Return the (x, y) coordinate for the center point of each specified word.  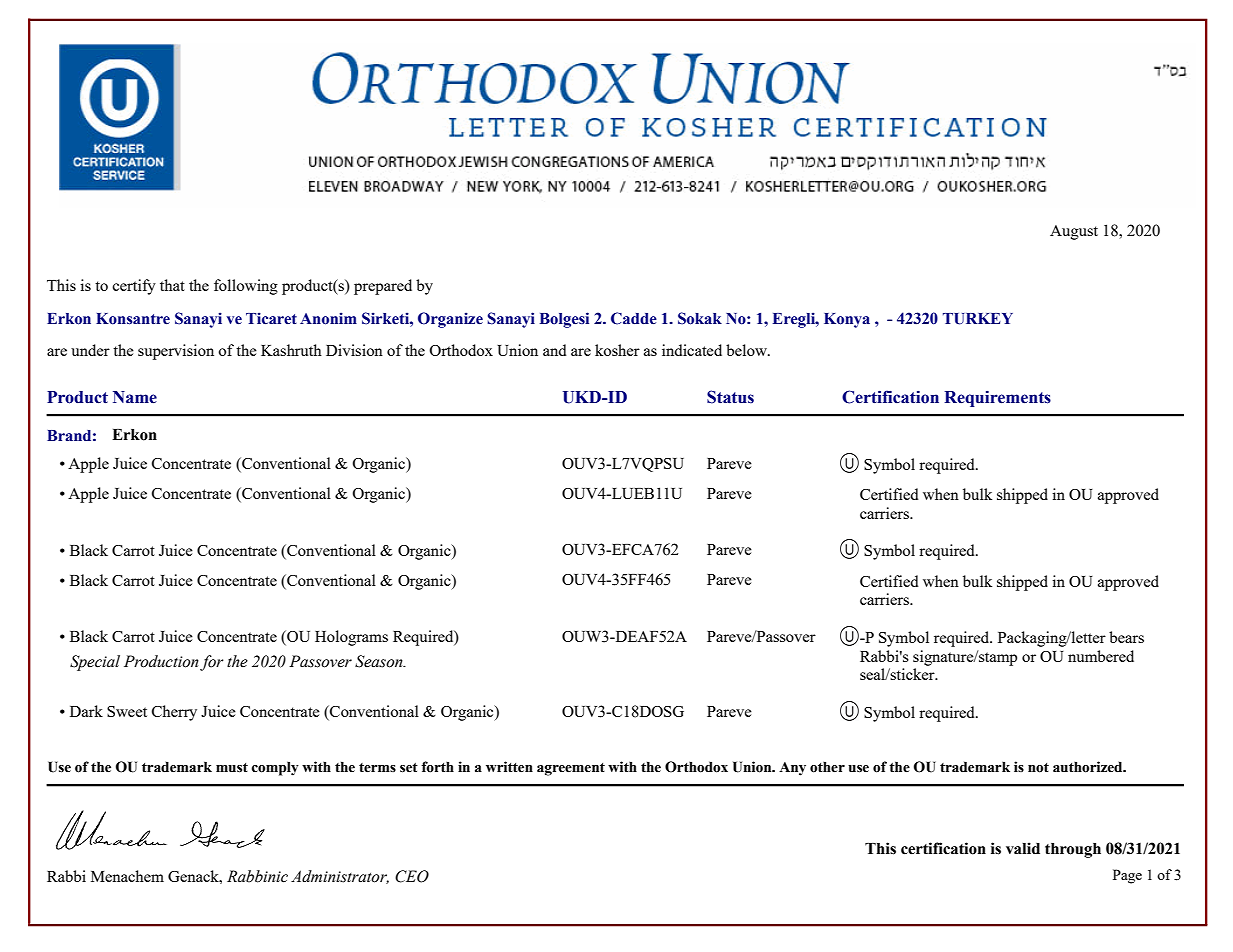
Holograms (351, 638)
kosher (617, 350)
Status (730, 397)
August (1074, 232)
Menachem (127, 876)
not (1038, 768)
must (232, 768)
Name (135, 397)
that (172, 285)
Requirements (997, 398)
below (747, 350)
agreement (571, 769)
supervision (176, 352)
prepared (383, 287)
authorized (1089, 767)
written (509, 767)
